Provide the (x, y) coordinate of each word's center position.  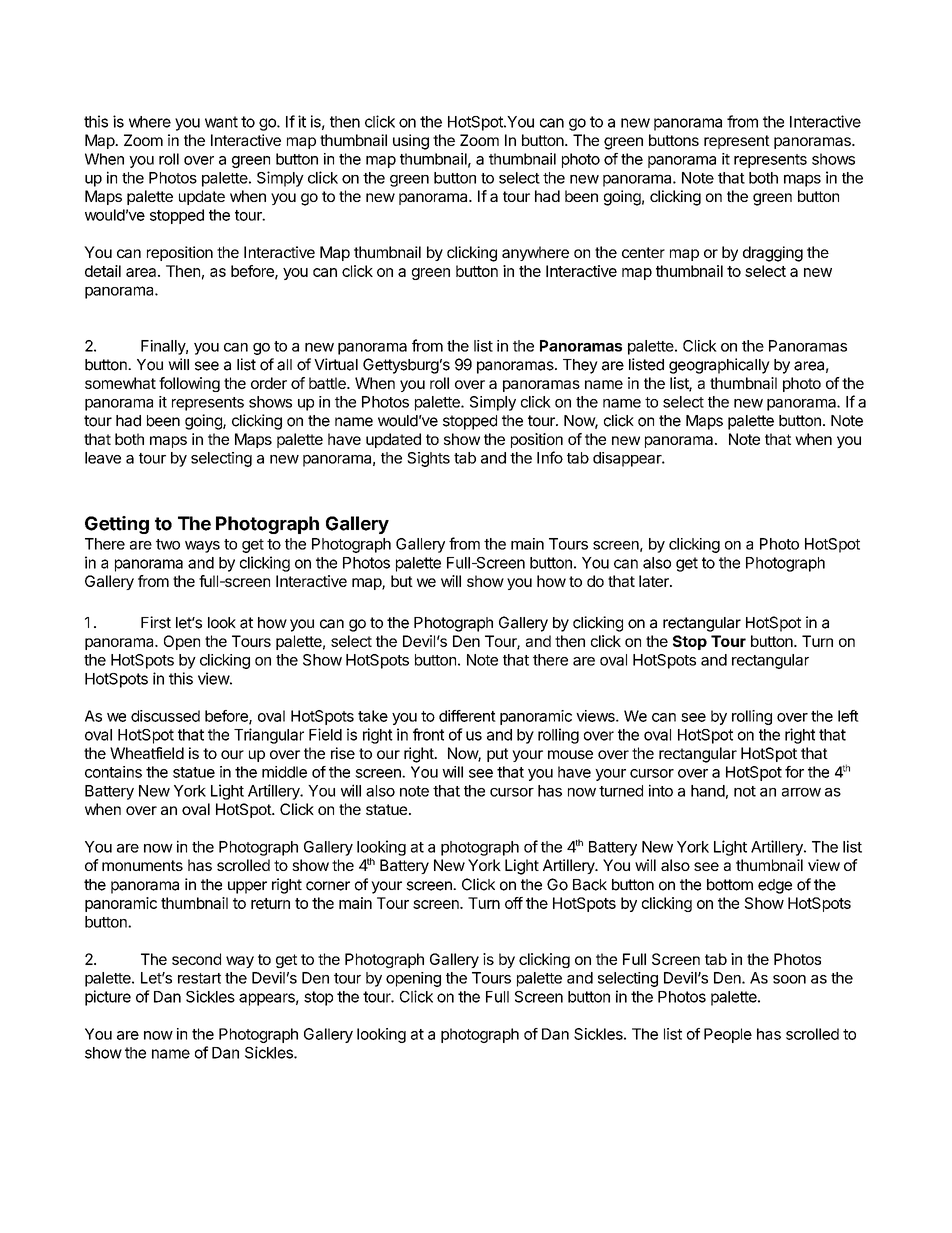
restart (199, 978)
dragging (773, 254)
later (655, 581)
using (411, 142)
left (848, 716)
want (221, 122)
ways (202, 547)
